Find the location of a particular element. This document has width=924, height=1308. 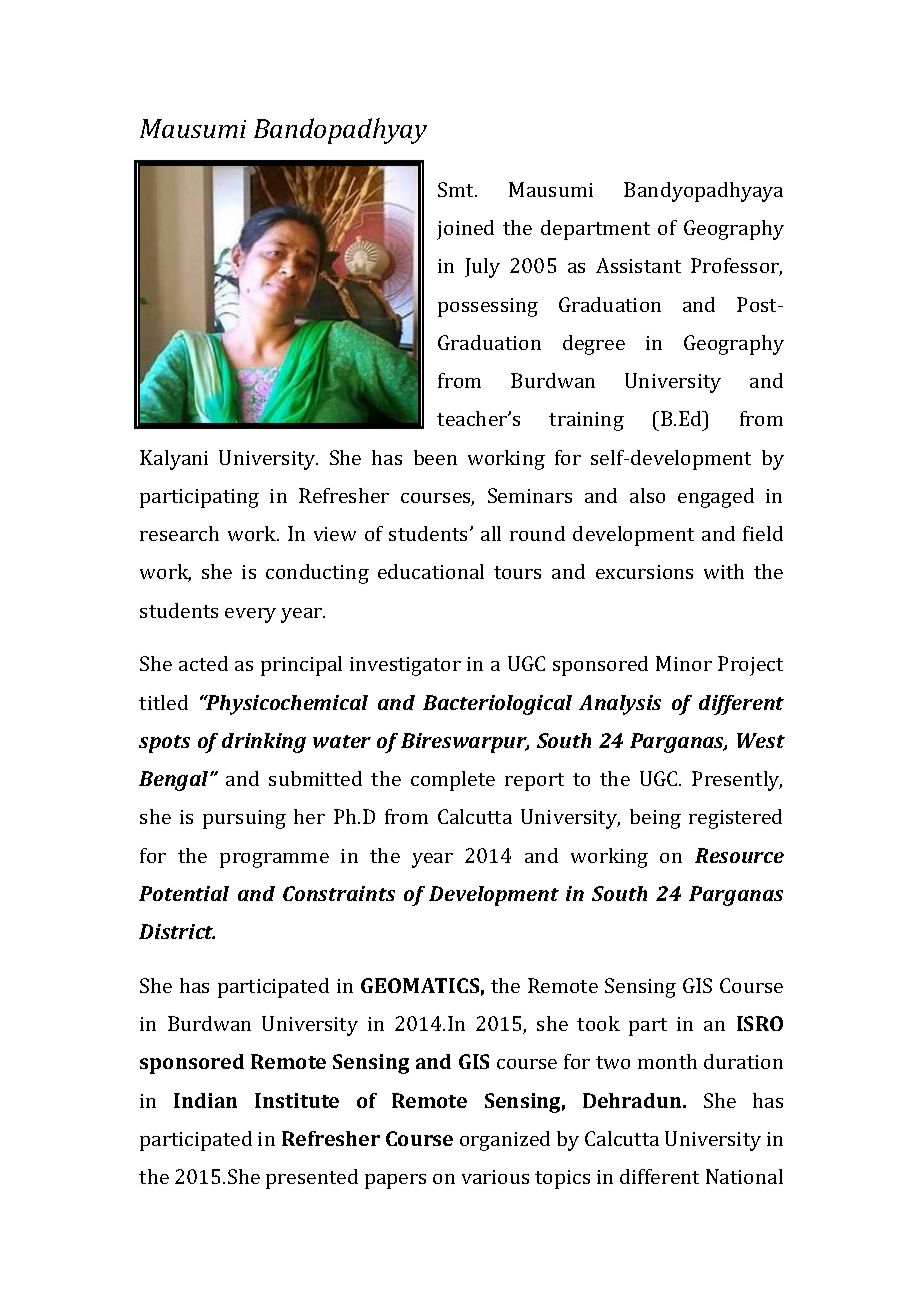

organized is located at coordinates (505, 1141).
